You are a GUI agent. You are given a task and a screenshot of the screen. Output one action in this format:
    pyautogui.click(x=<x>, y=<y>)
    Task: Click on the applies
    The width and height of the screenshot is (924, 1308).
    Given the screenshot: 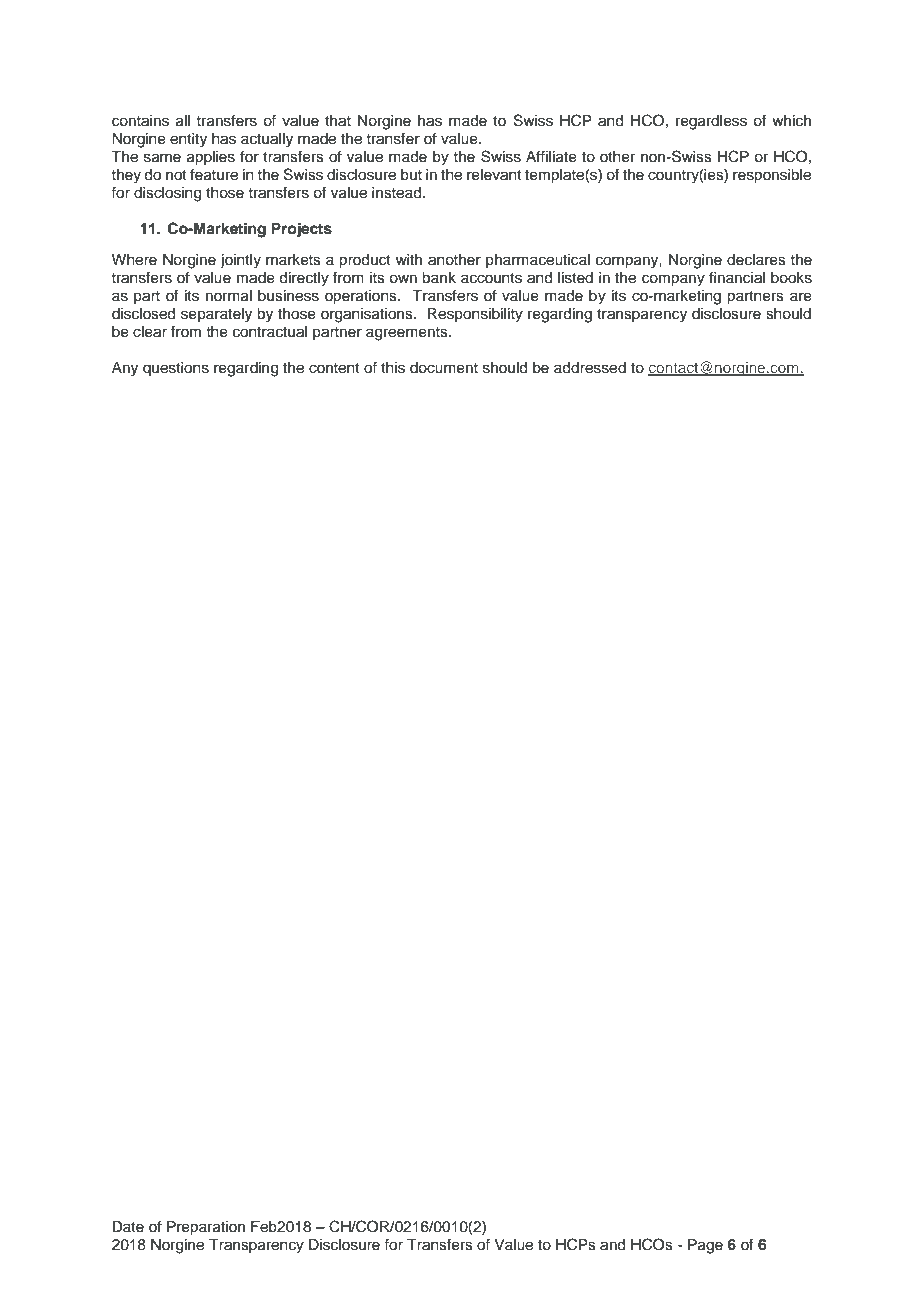 What is the action you would take?
    pyautogui.click(x=211, y=158)
